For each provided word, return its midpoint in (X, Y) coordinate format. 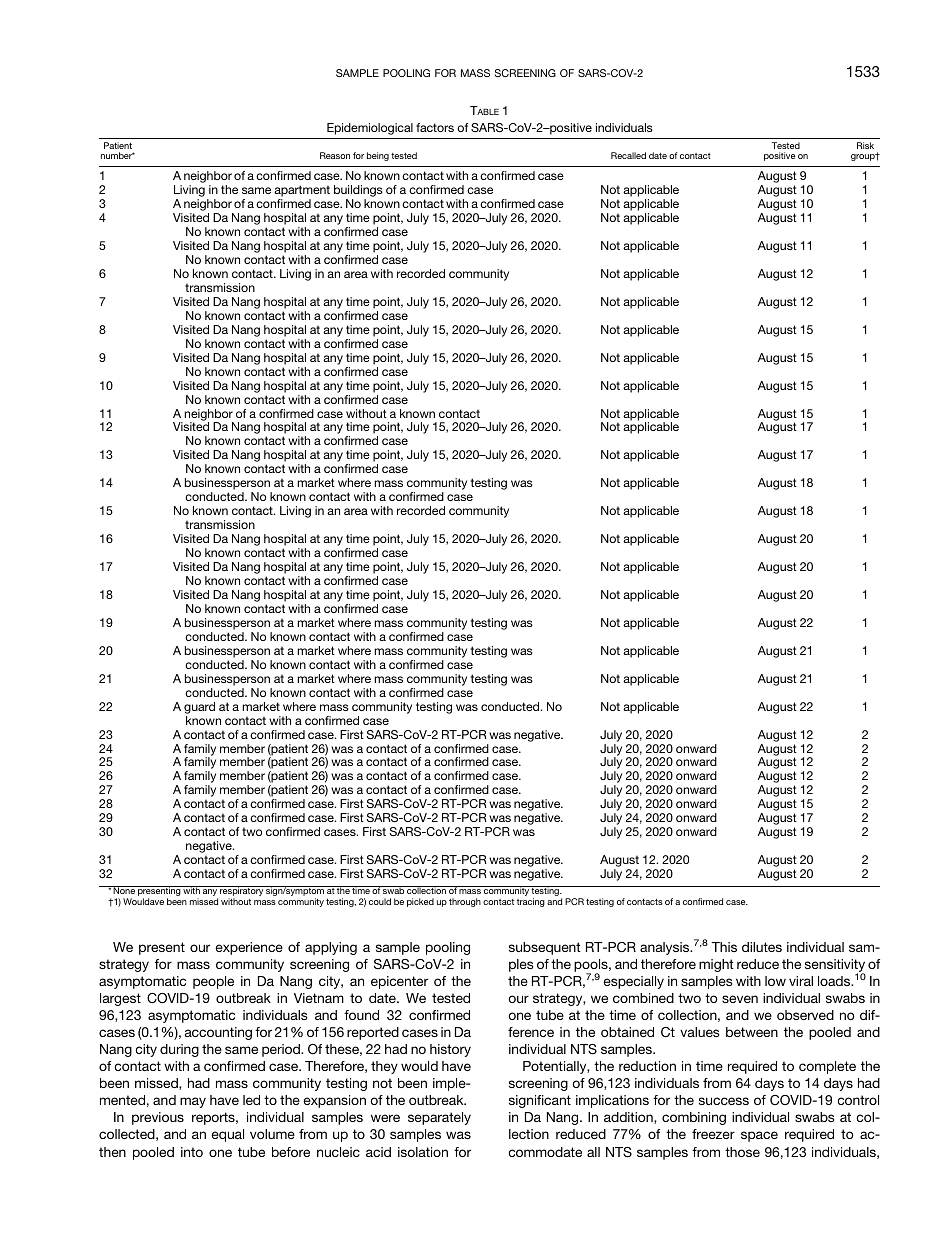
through (465, 902)
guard (199, 708)
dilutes (762, 947)
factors (435, 127)
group (864, 157)
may (193, 1102)
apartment (302, 192)
